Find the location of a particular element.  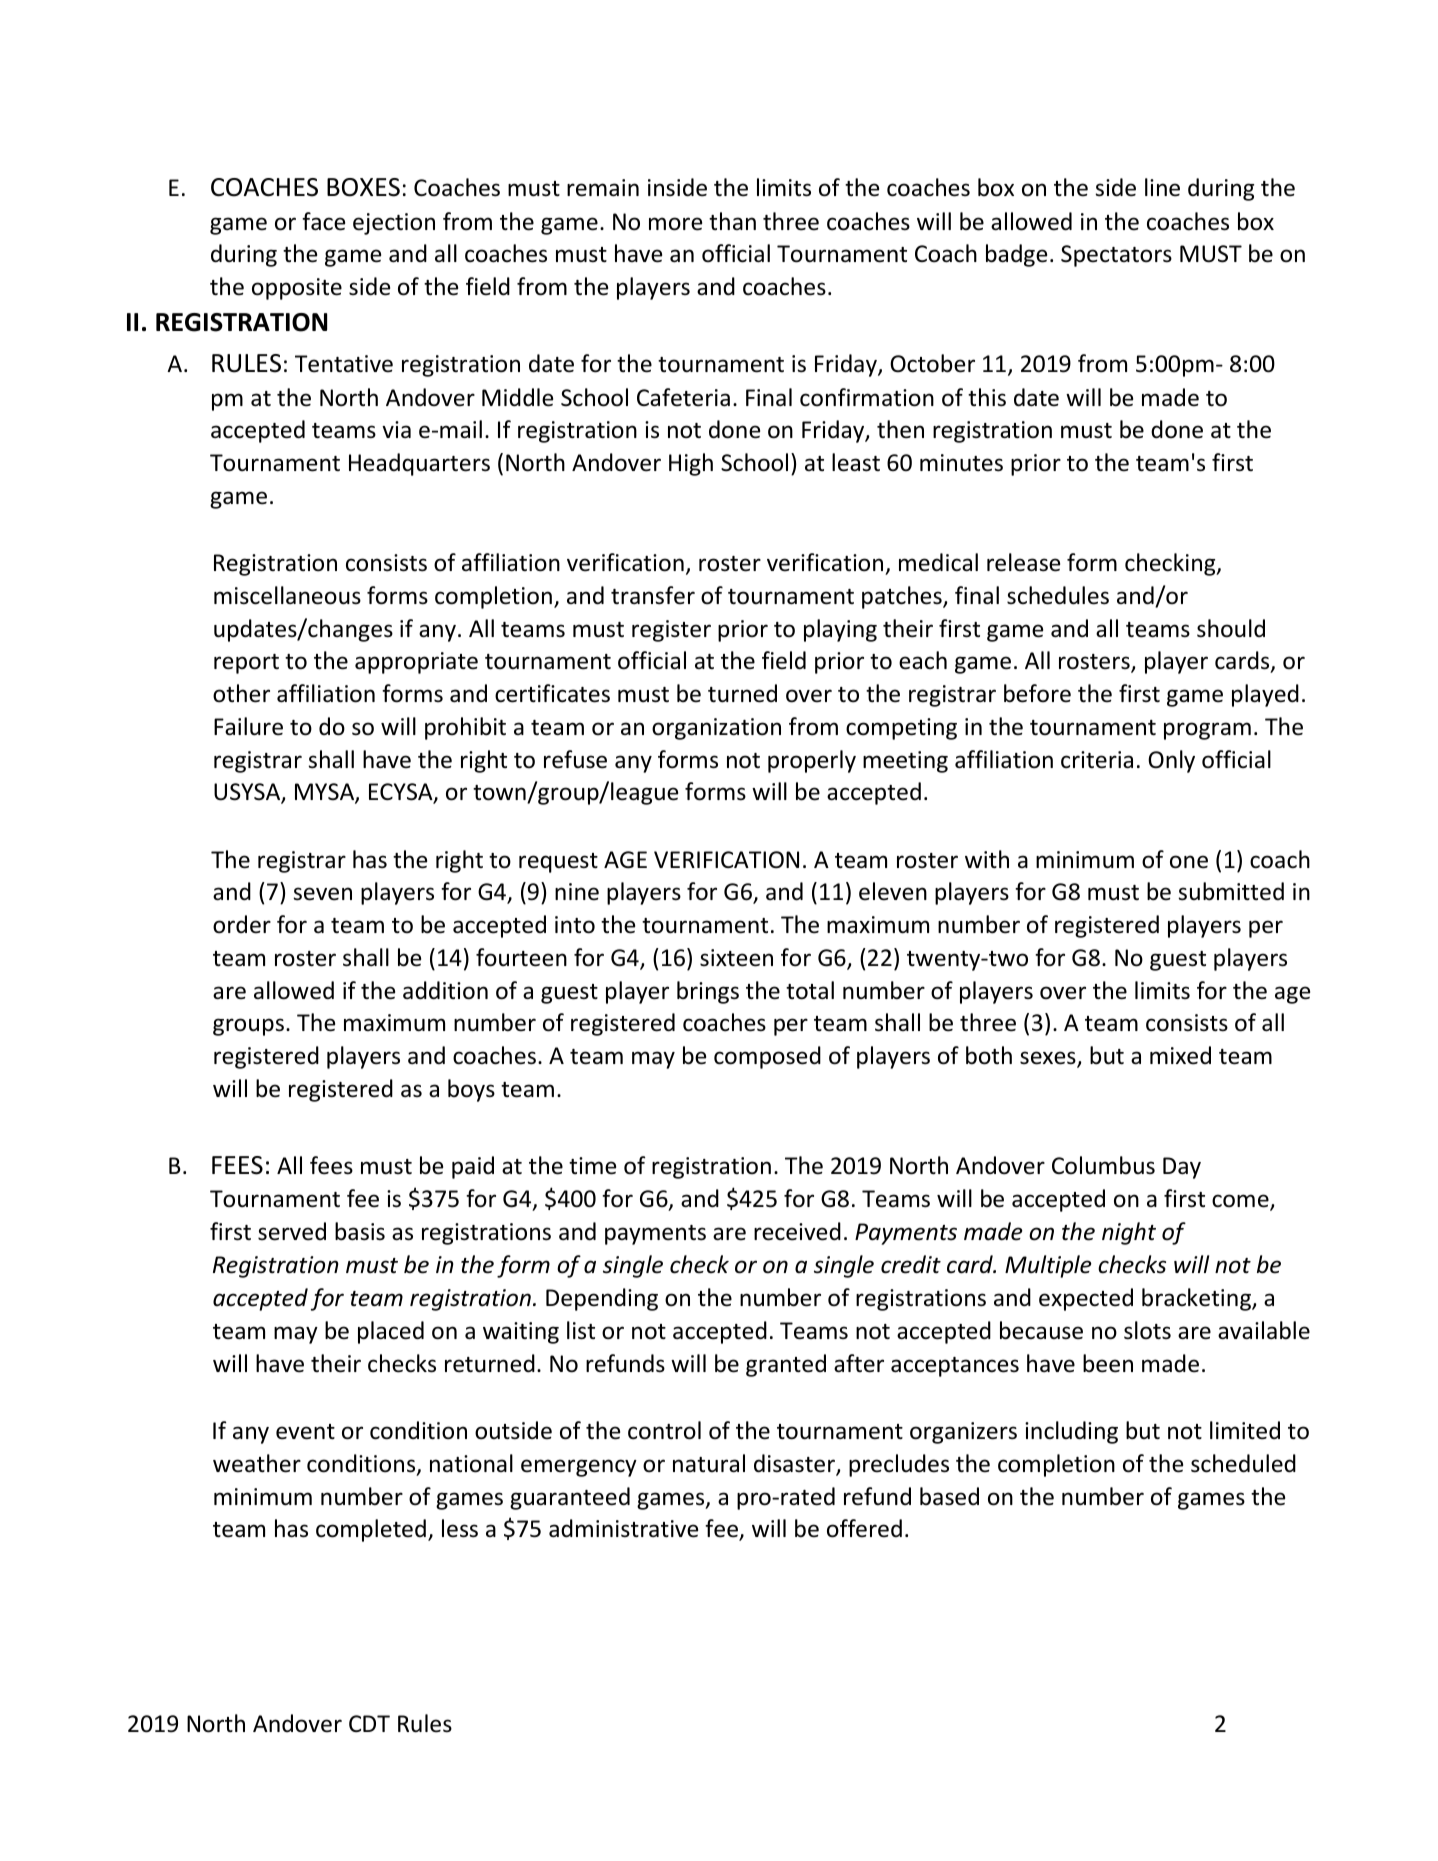

than is located at coordinates (732, 221).
